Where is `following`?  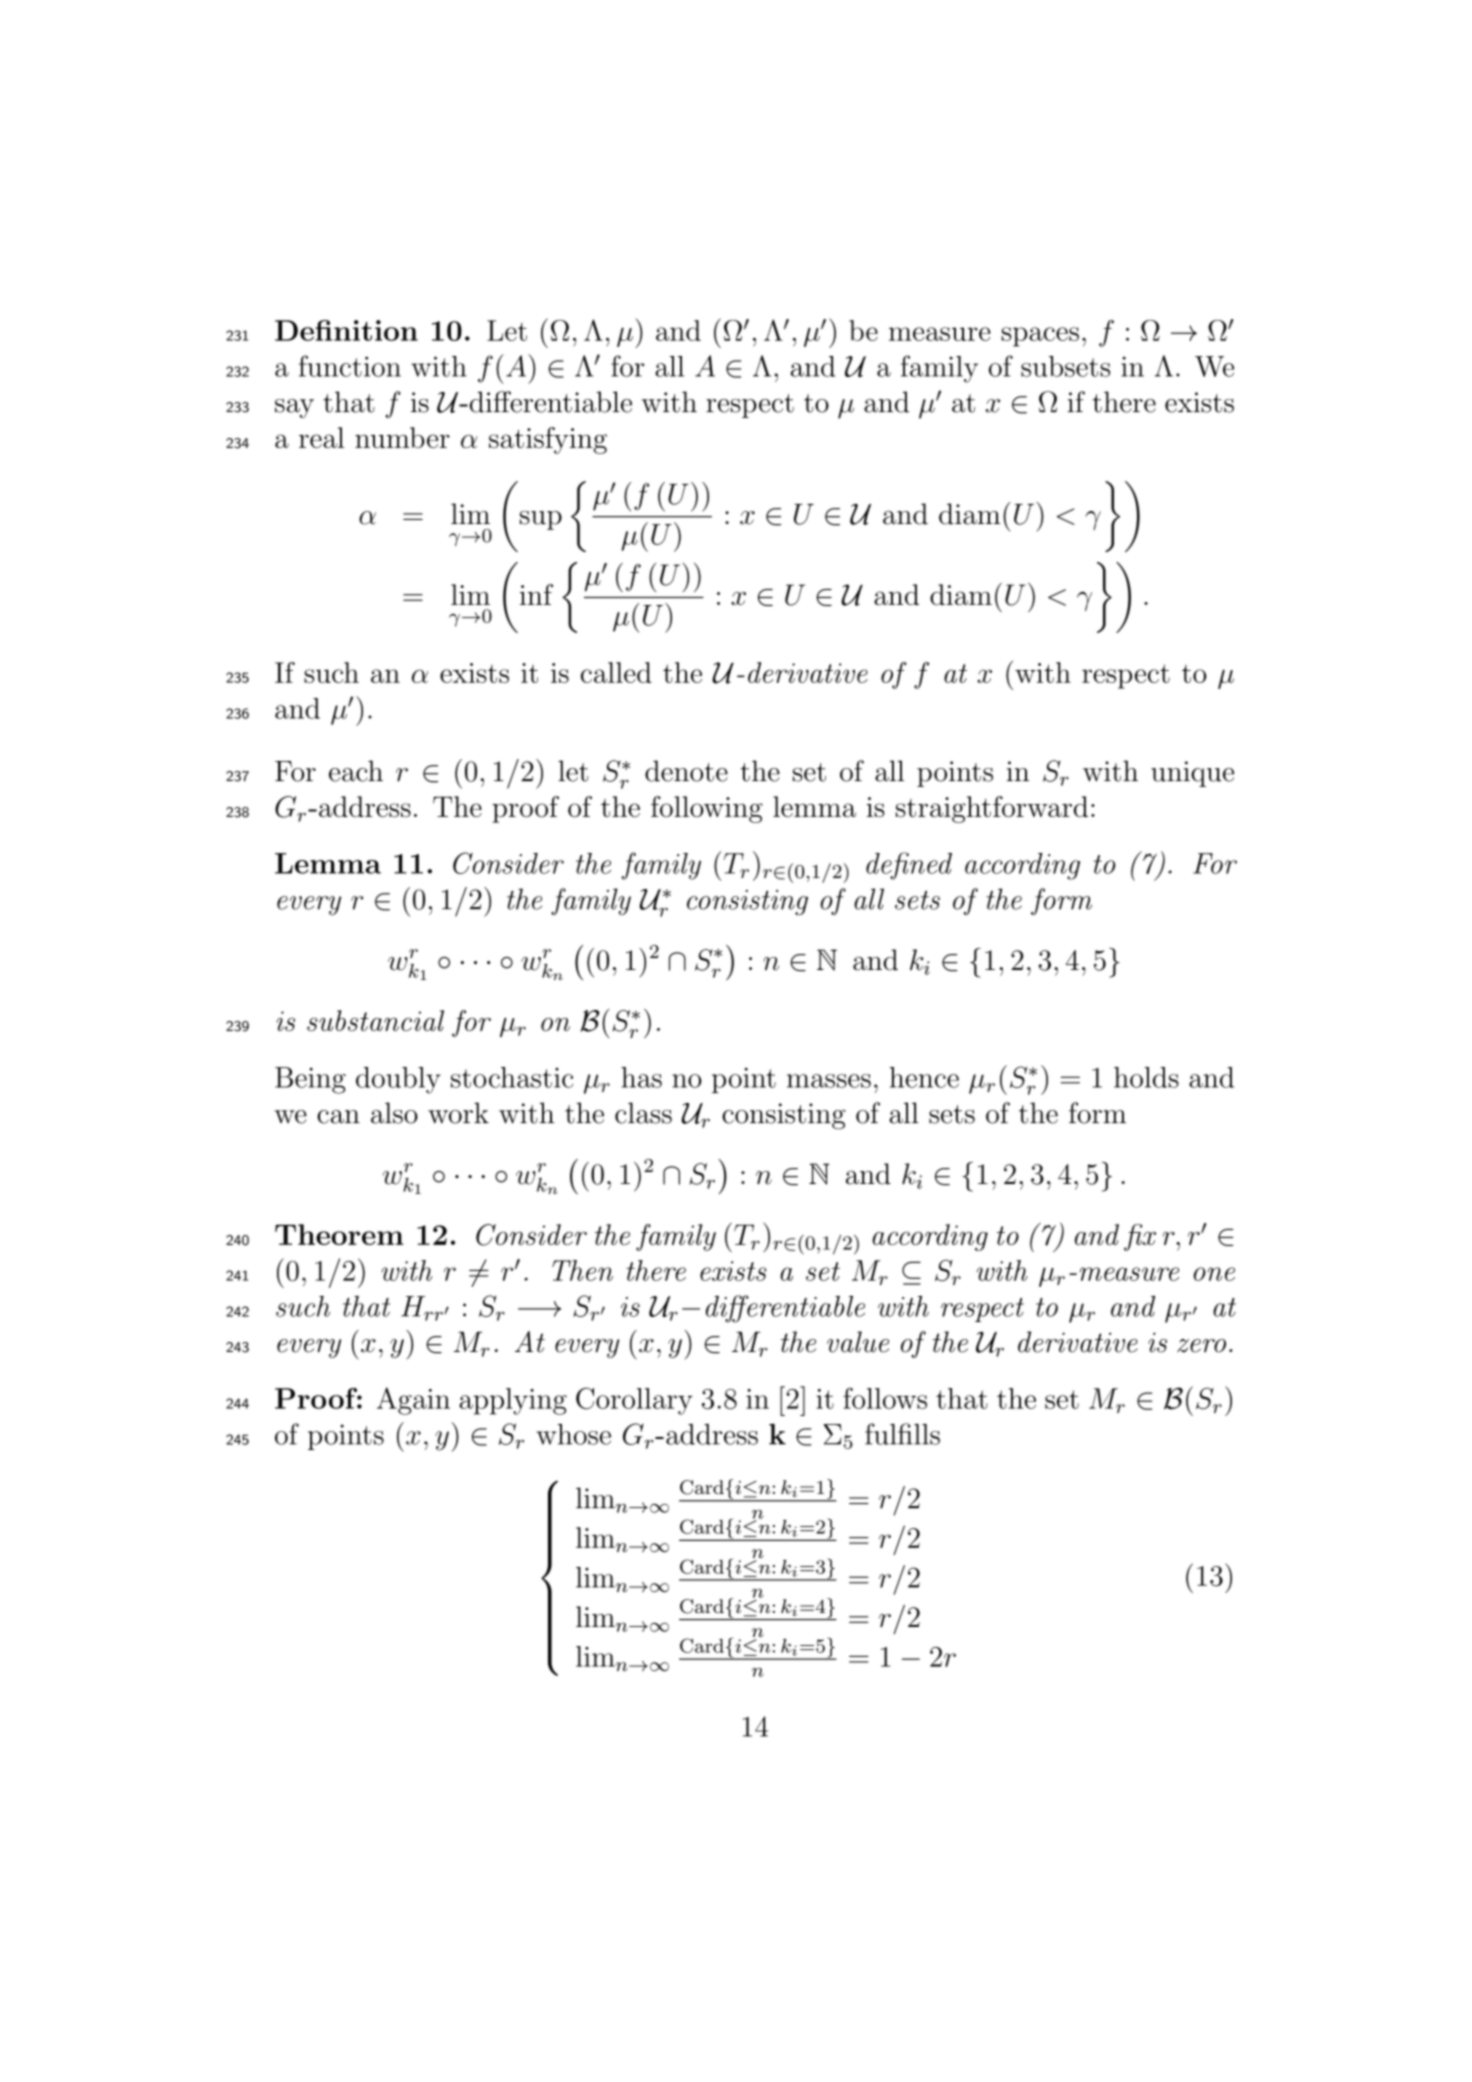 following is located at coordinates (707, 809).
